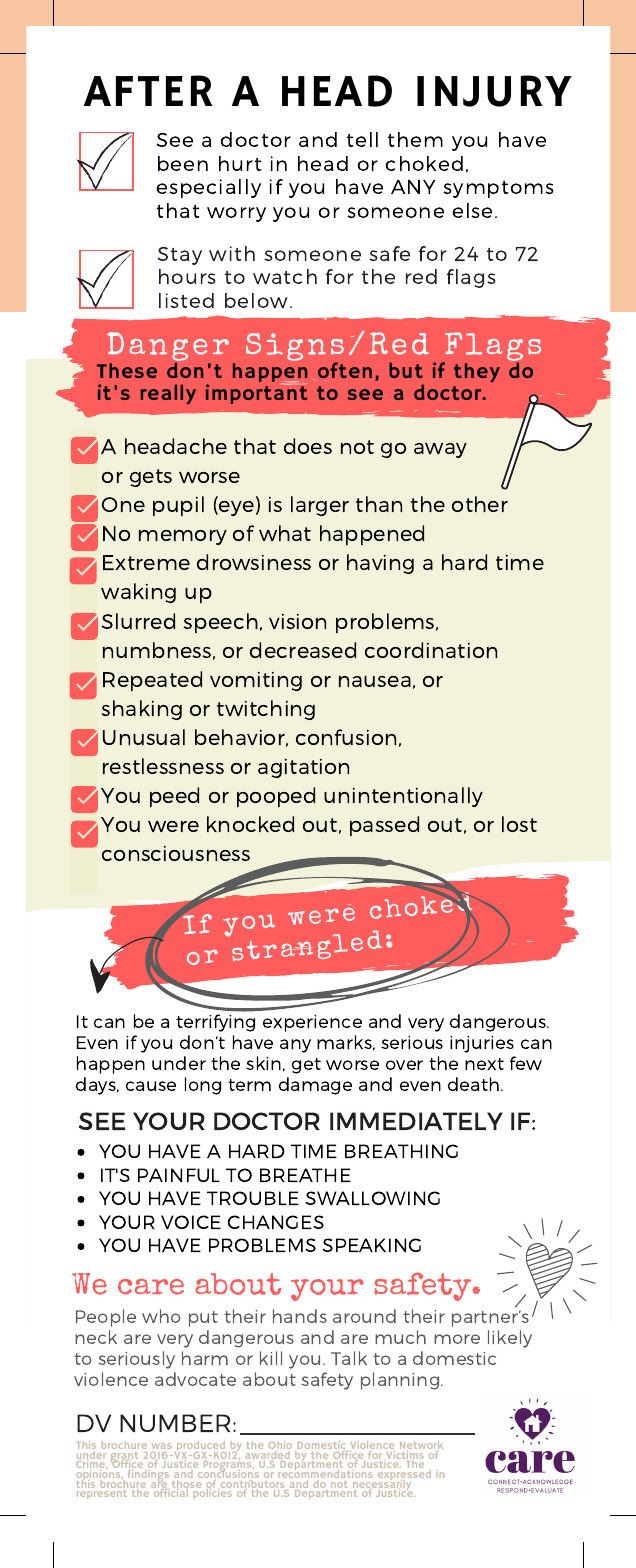 This screenshot has height=1568, width=636. What do you see at coordinates (421, 1446) in the screenshot?
I see `Network` at bounding box center [421, 1446].
